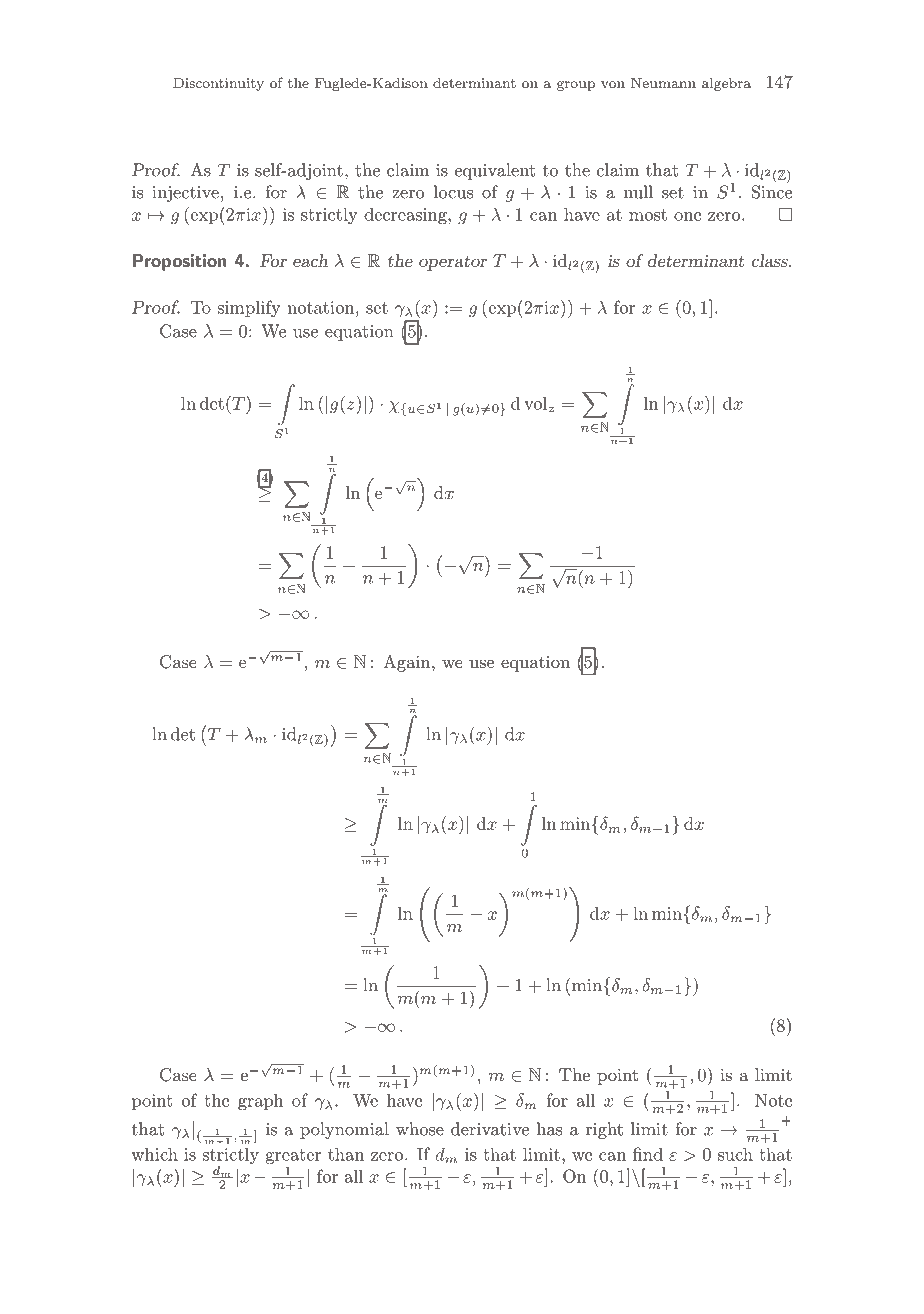 This screenshot has width=924, height=1314. What do you see at coordinates (218, 84) in the screenshot?
I see `Discontinuity` at bounding box center [218, 84].
